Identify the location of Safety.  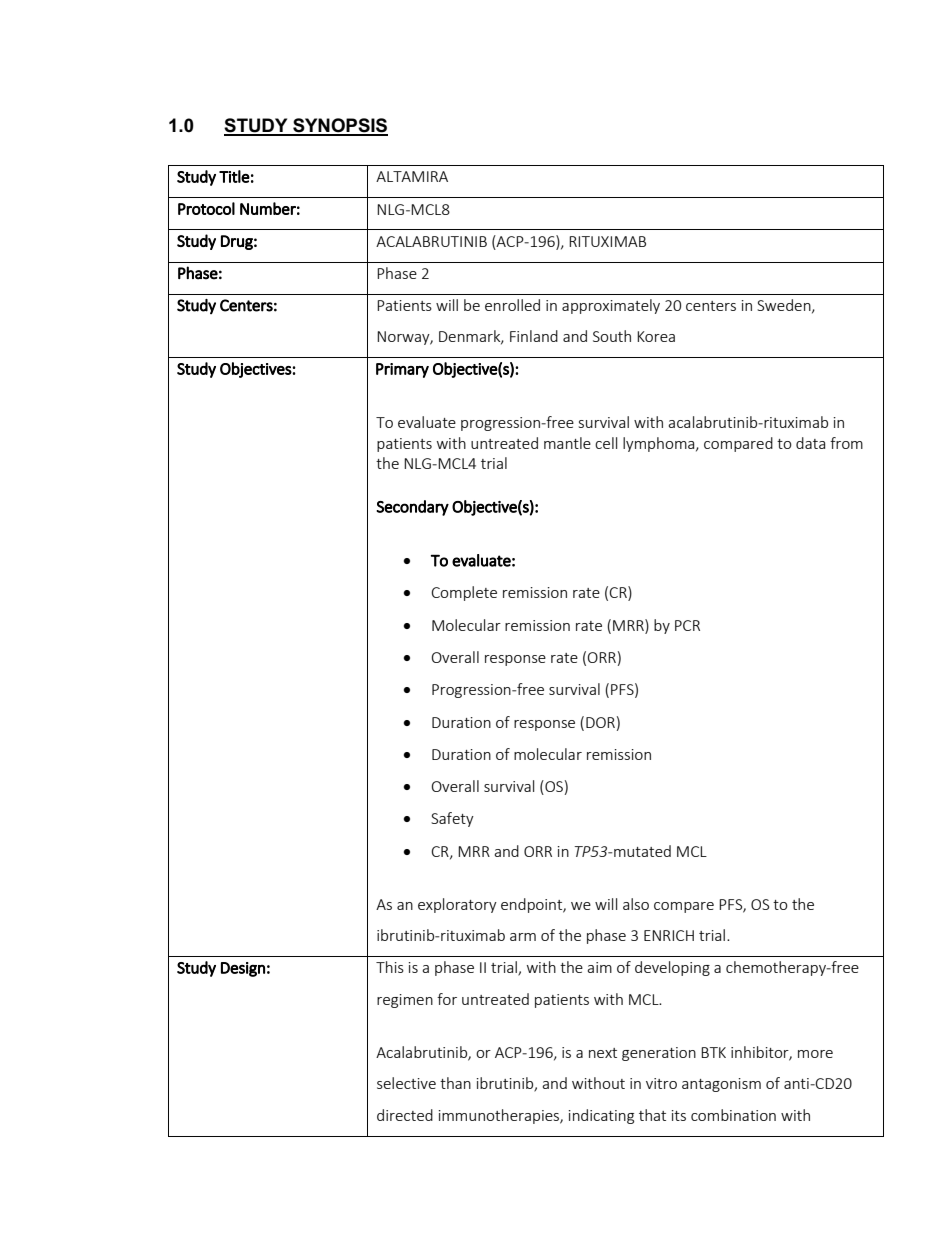
(452, 819).
